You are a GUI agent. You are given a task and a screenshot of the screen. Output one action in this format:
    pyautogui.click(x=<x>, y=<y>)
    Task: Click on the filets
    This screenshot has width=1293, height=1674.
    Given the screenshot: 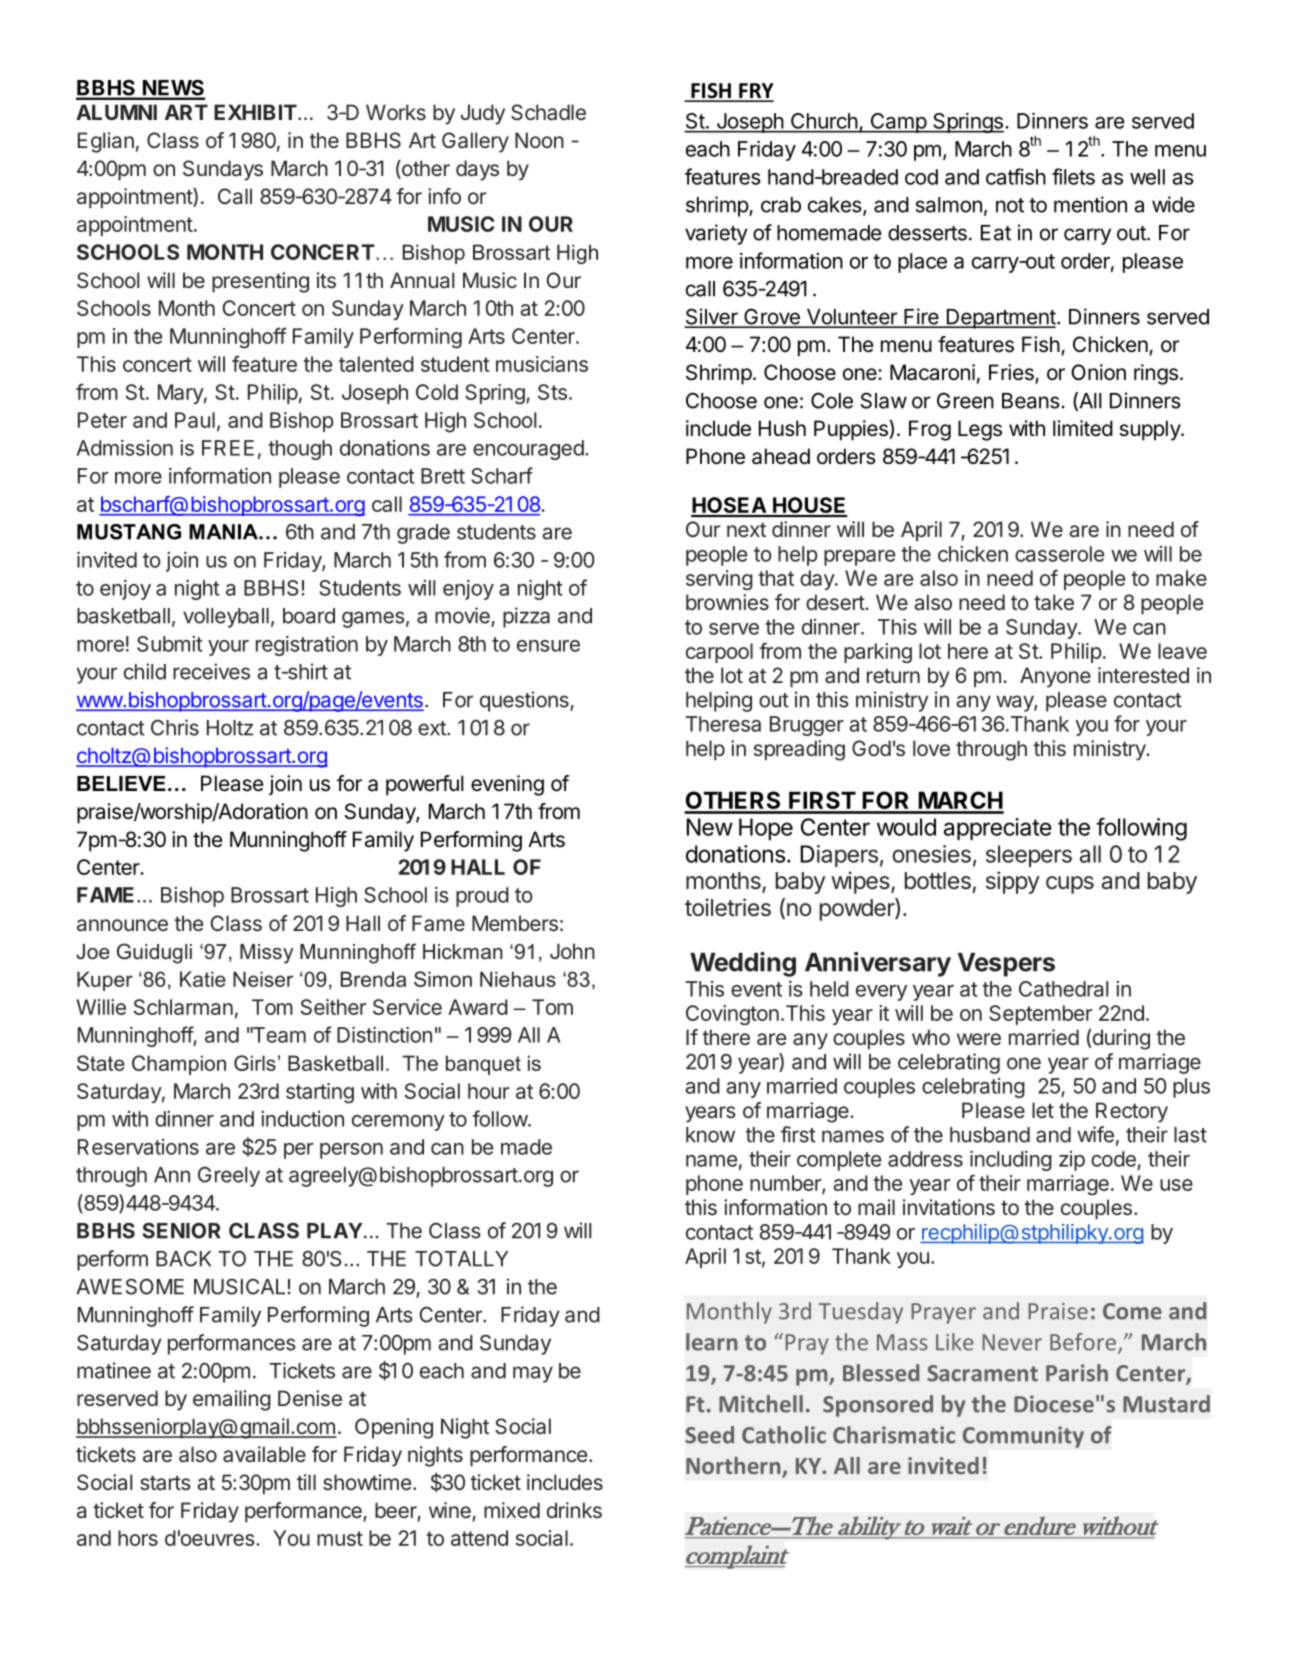 What is the action you would take?
    pyautogui.click(x=1073, y=176)
